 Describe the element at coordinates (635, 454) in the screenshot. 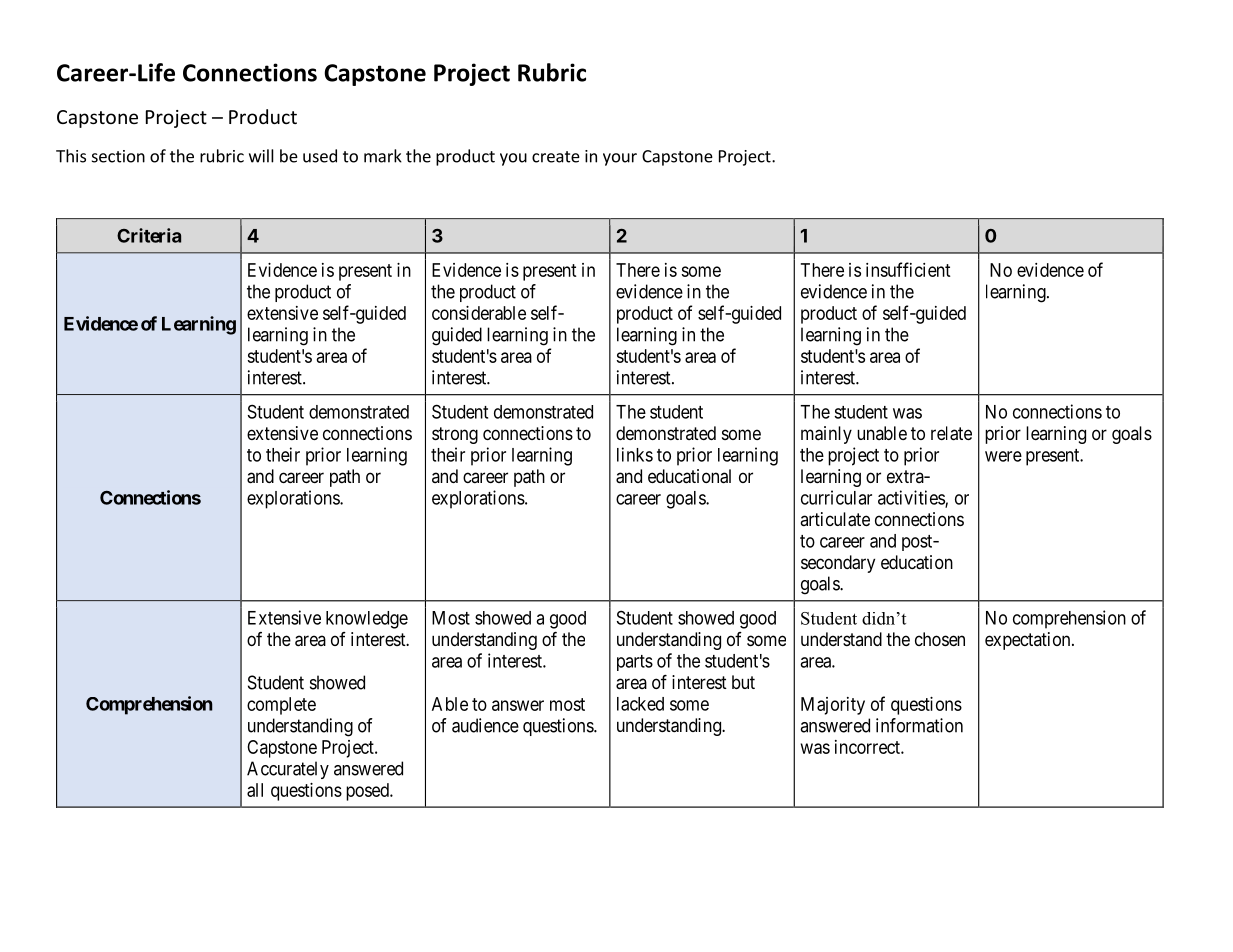

I see `links` at that location.
